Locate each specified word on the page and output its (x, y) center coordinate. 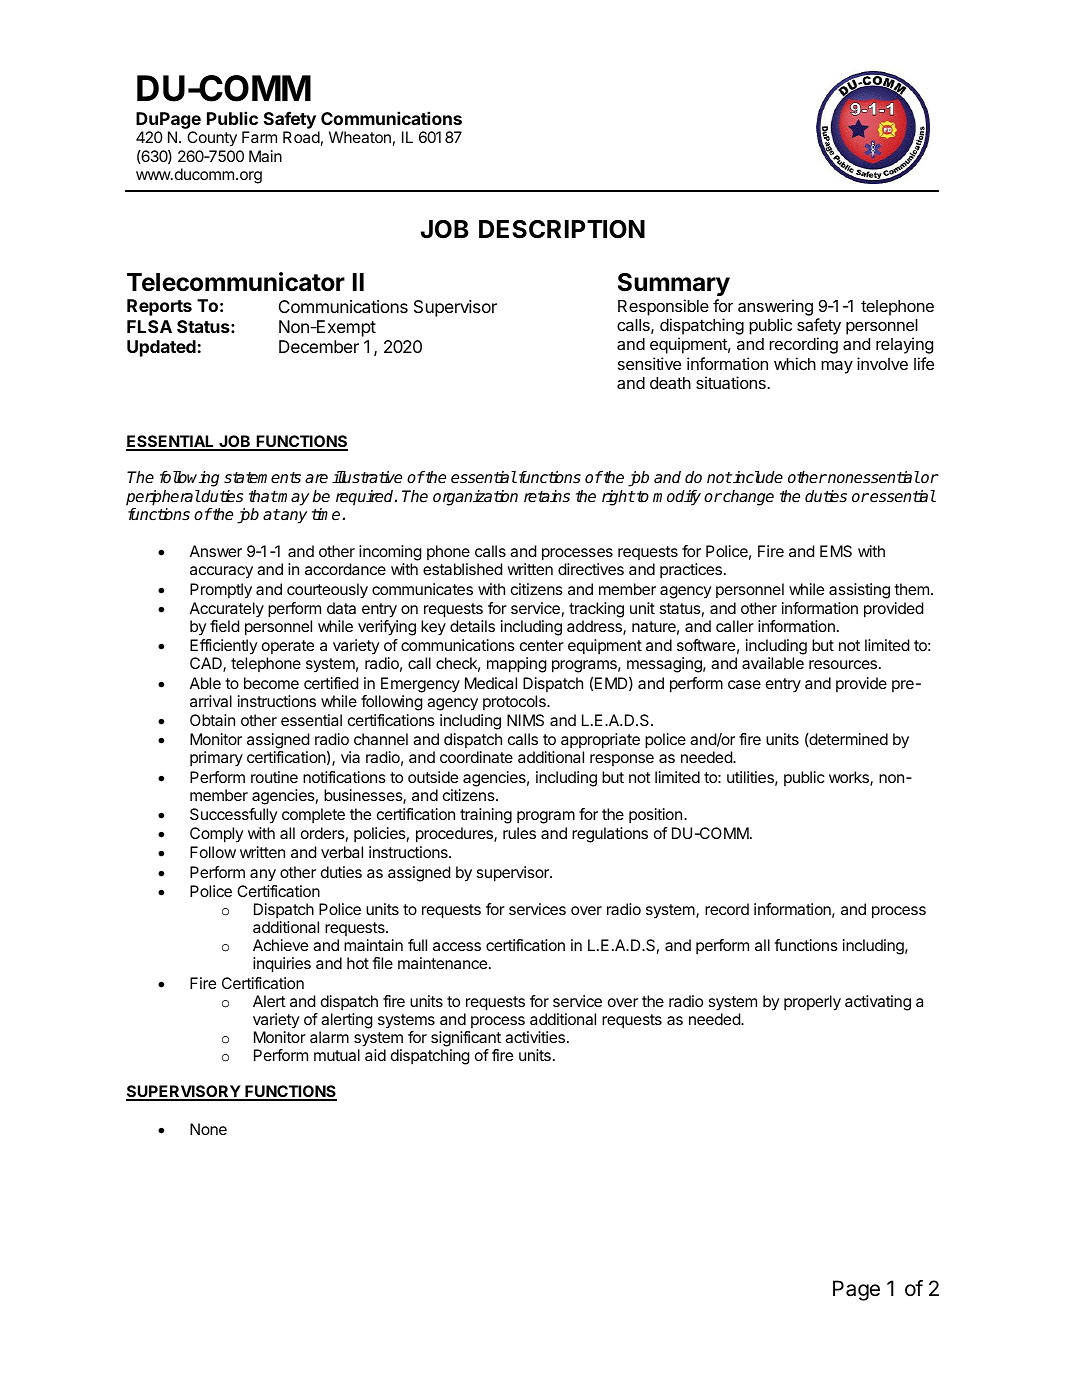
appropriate (600, 741)
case (744, 684)
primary (216, 759)
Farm (259, 137)
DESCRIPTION (562, 229)
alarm (329, 1037)
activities (535, 1037)
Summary (674, 284)
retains (547, 496)
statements (262, 478)
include (757, 477)
